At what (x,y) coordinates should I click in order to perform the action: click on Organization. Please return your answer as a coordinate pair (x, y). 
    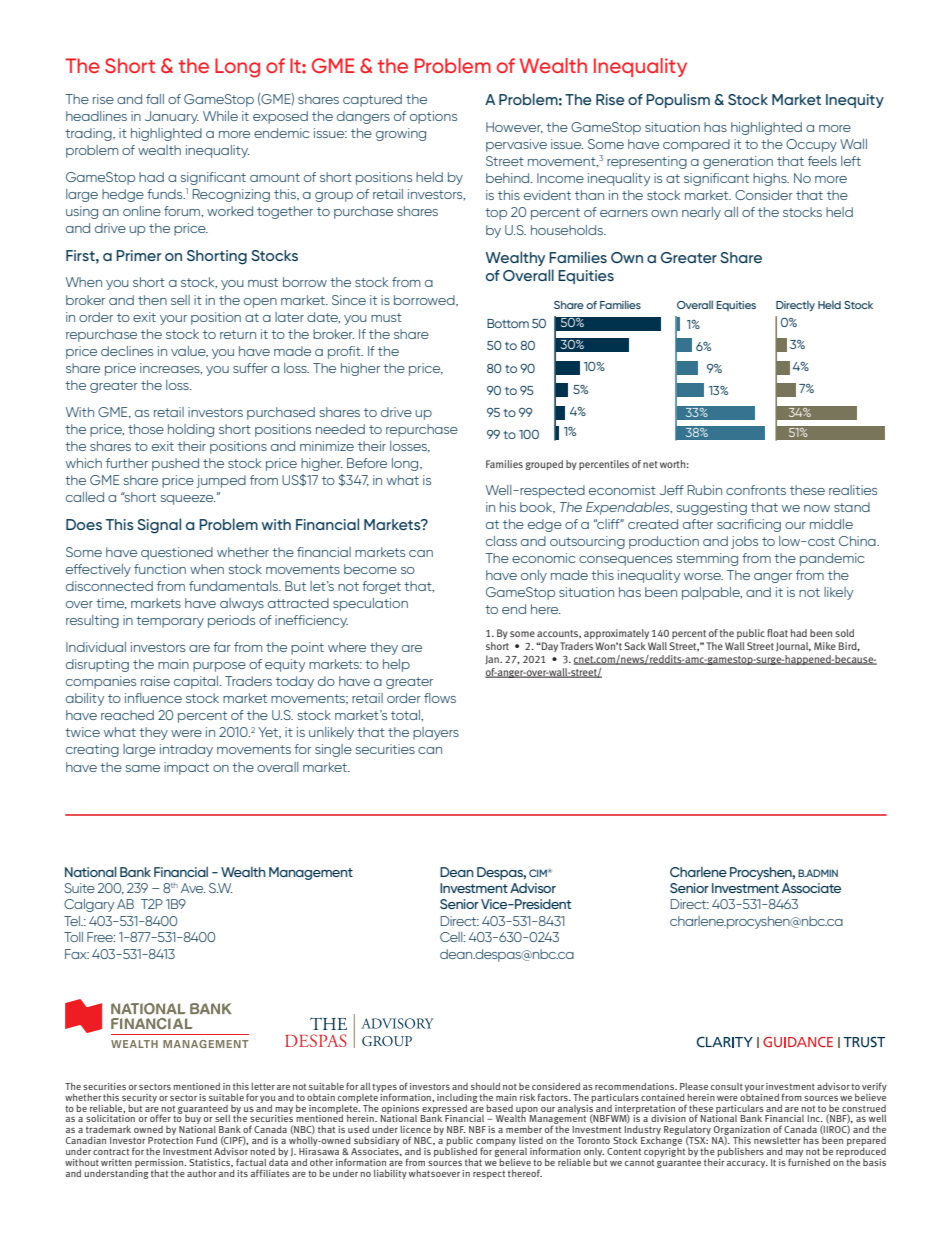
    Looking at the image, I should click on (741, 1132).
